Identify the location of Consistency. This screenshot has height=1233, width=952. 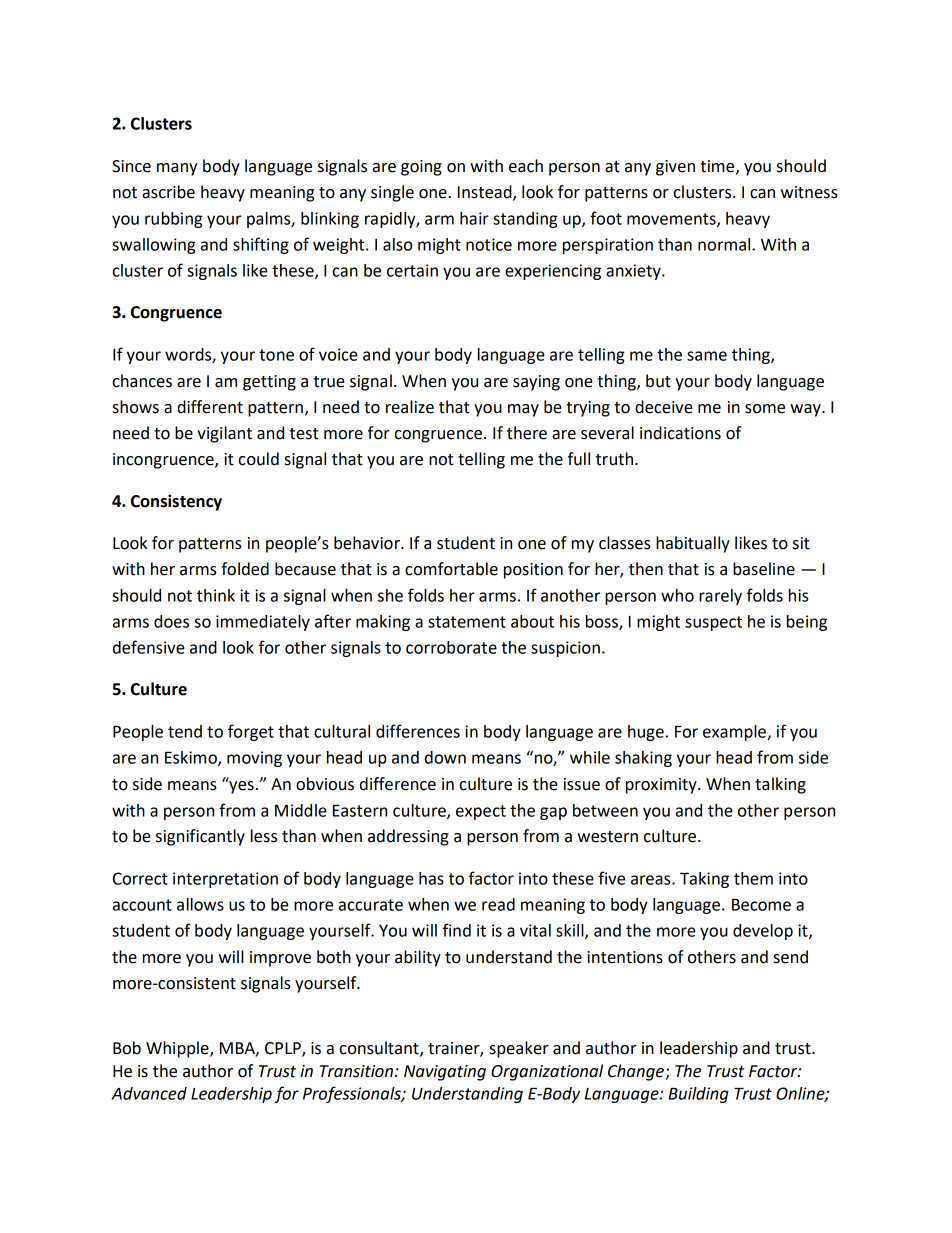
(176, 502).
